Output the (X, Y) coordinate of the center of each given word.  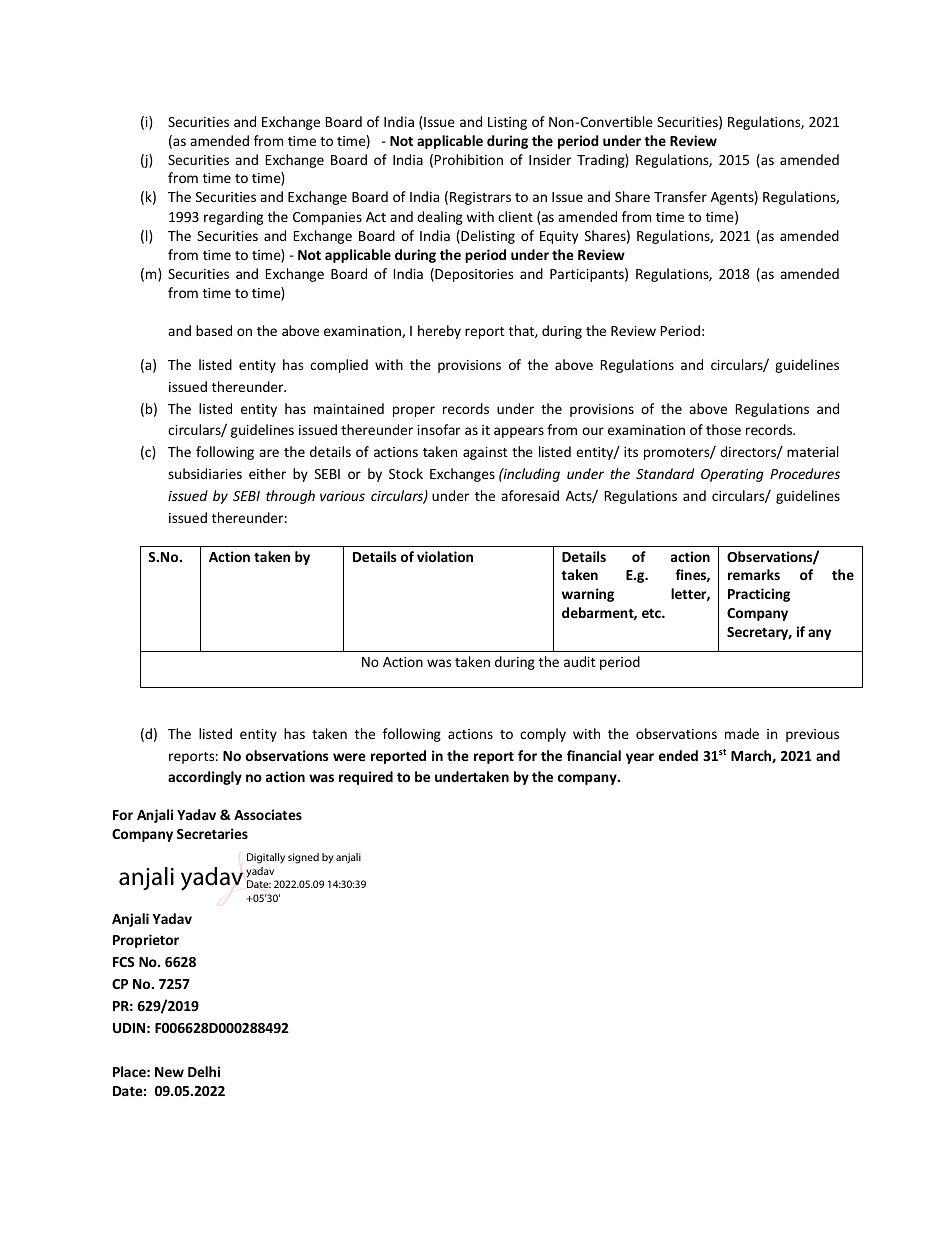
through (290, 497)
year (640, 758)
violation (445, 556)
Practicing (759, 595)
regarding (233, 218)
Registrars (480, 198)
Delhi (204, 1071)
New (169, 1072)
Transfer (680, 196)
